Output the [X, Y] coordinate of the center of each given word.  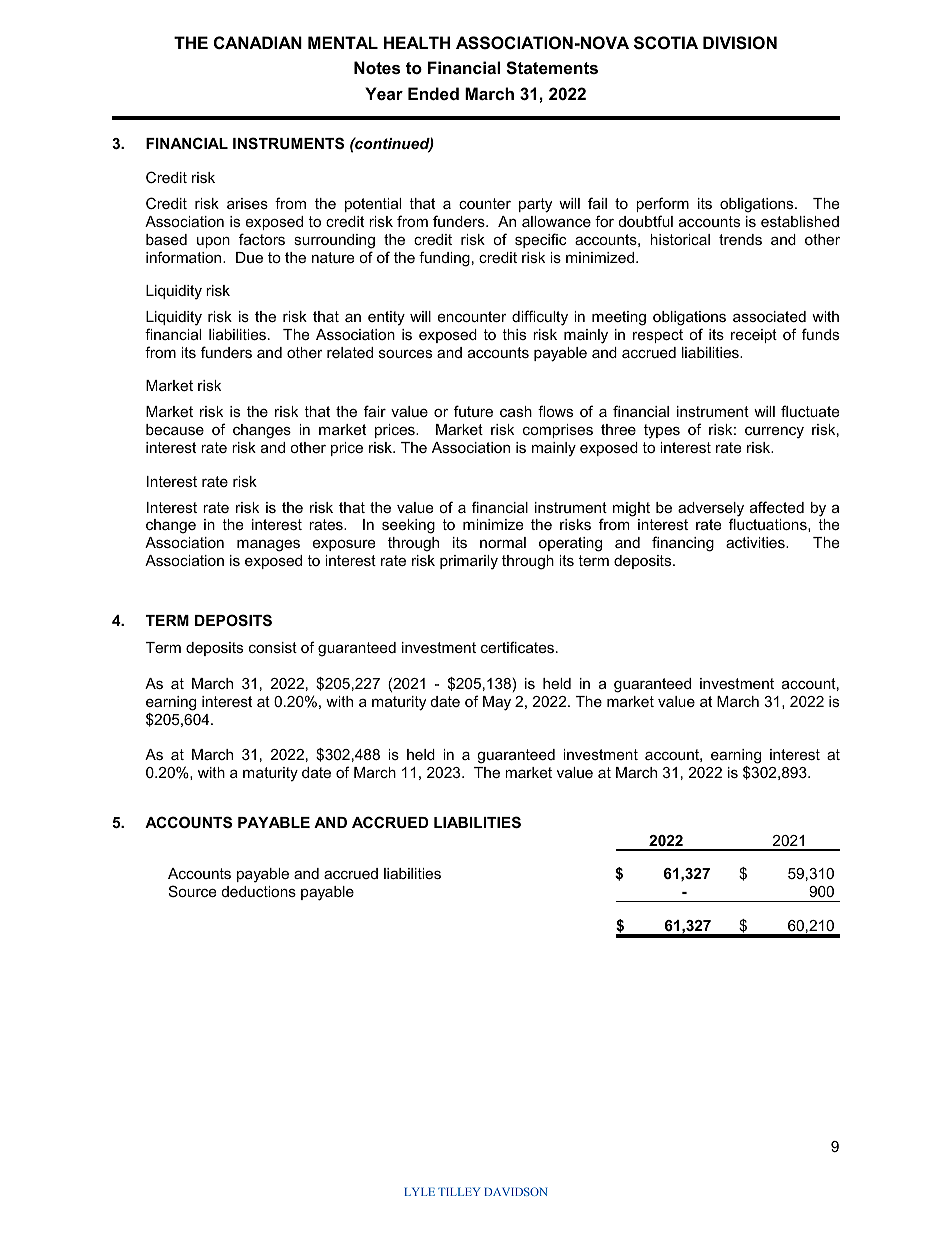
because [175, 429]
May [497, 703]
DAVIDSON [515, 1191]
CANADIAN [258, 42]
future [473, 411]
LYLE [420, 1191]
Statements [552, 68]
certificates [519, 647]
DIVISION [740, 43]
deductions [259, 891]
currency [774, 432]
